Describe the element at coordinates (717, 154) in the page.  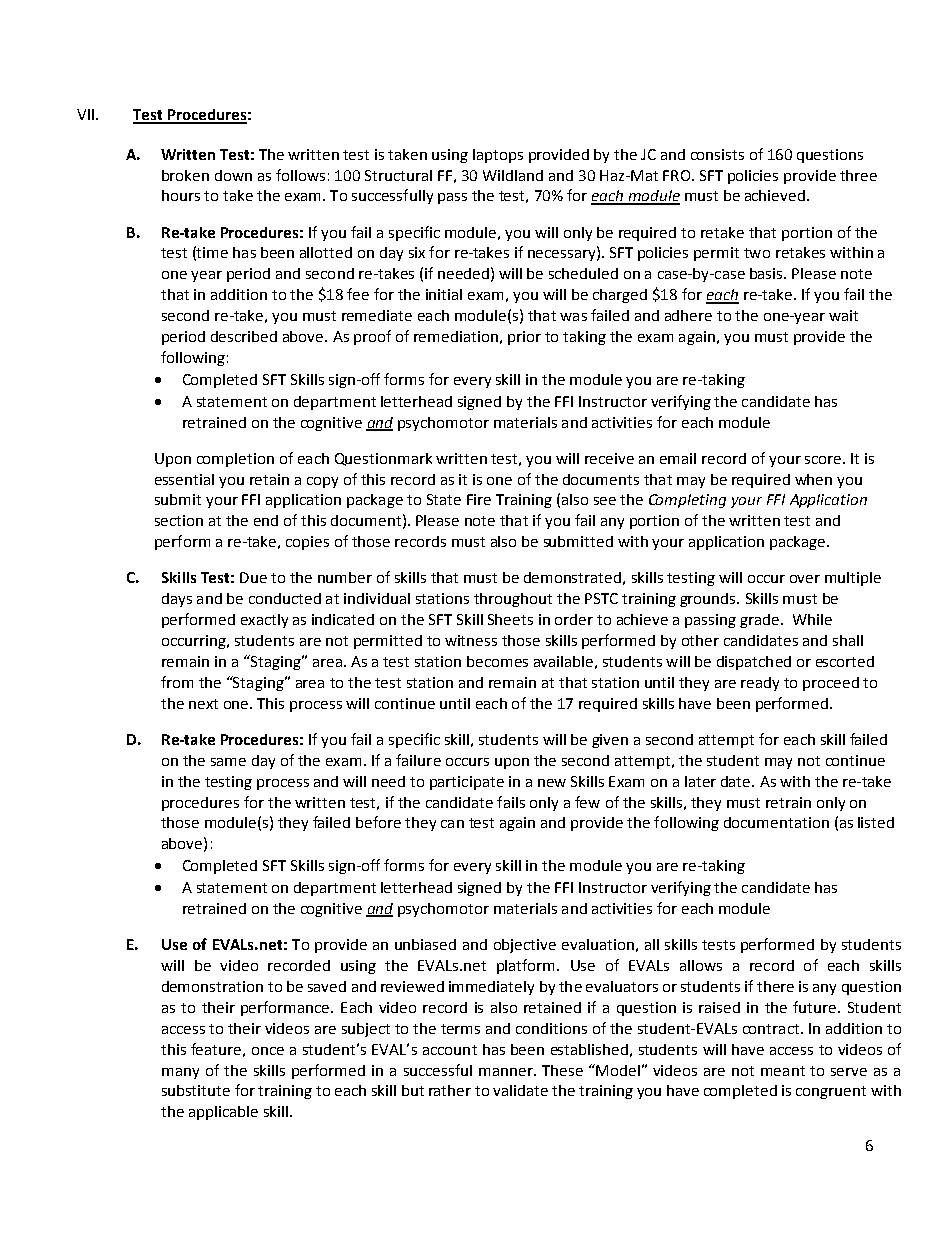
I see `consists` at that location.
